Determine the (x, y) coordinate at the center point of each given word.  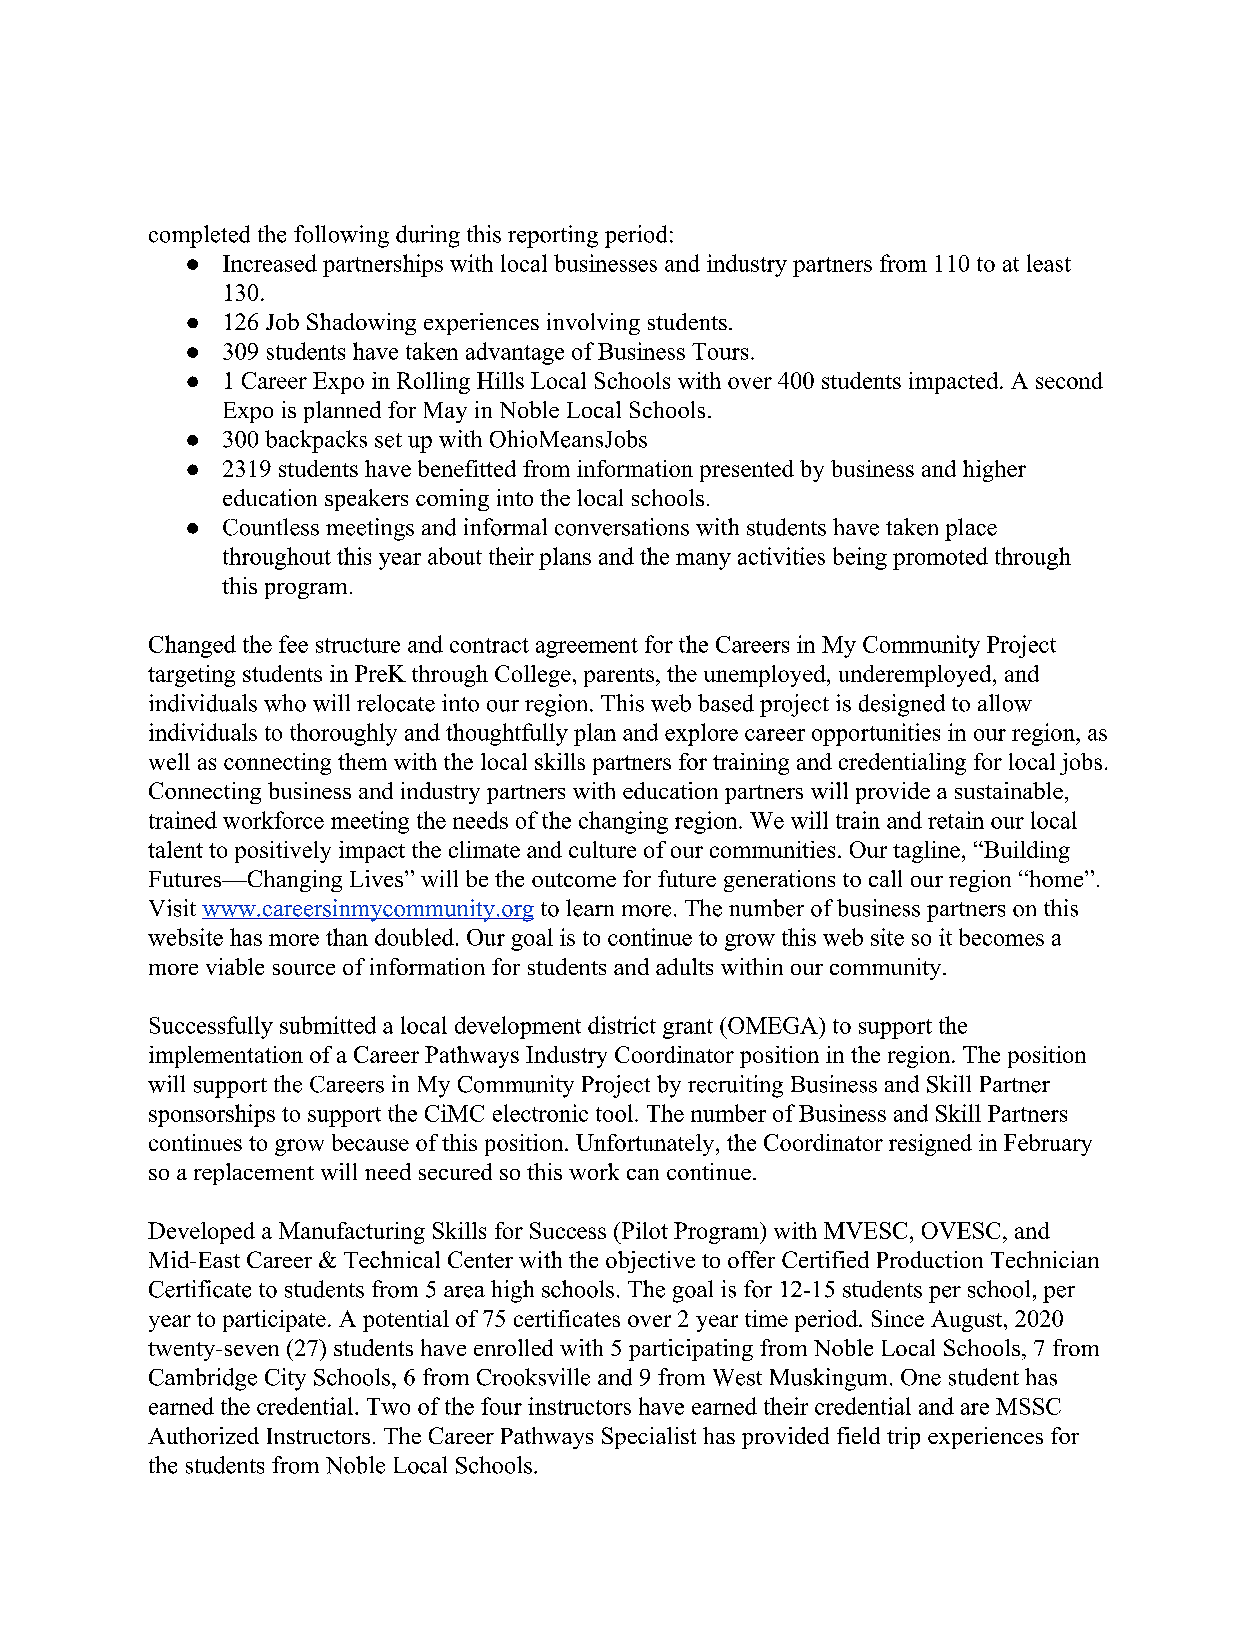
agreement (587, 648)
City (285, 1379)
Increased (270, 263)
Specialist (649, 1438)
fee (293, 644)
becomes (1001, 937)
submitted (328, 1025)
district (622, 1025)
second (1069, 380)
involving (593, 324)
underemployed (915, 676)
